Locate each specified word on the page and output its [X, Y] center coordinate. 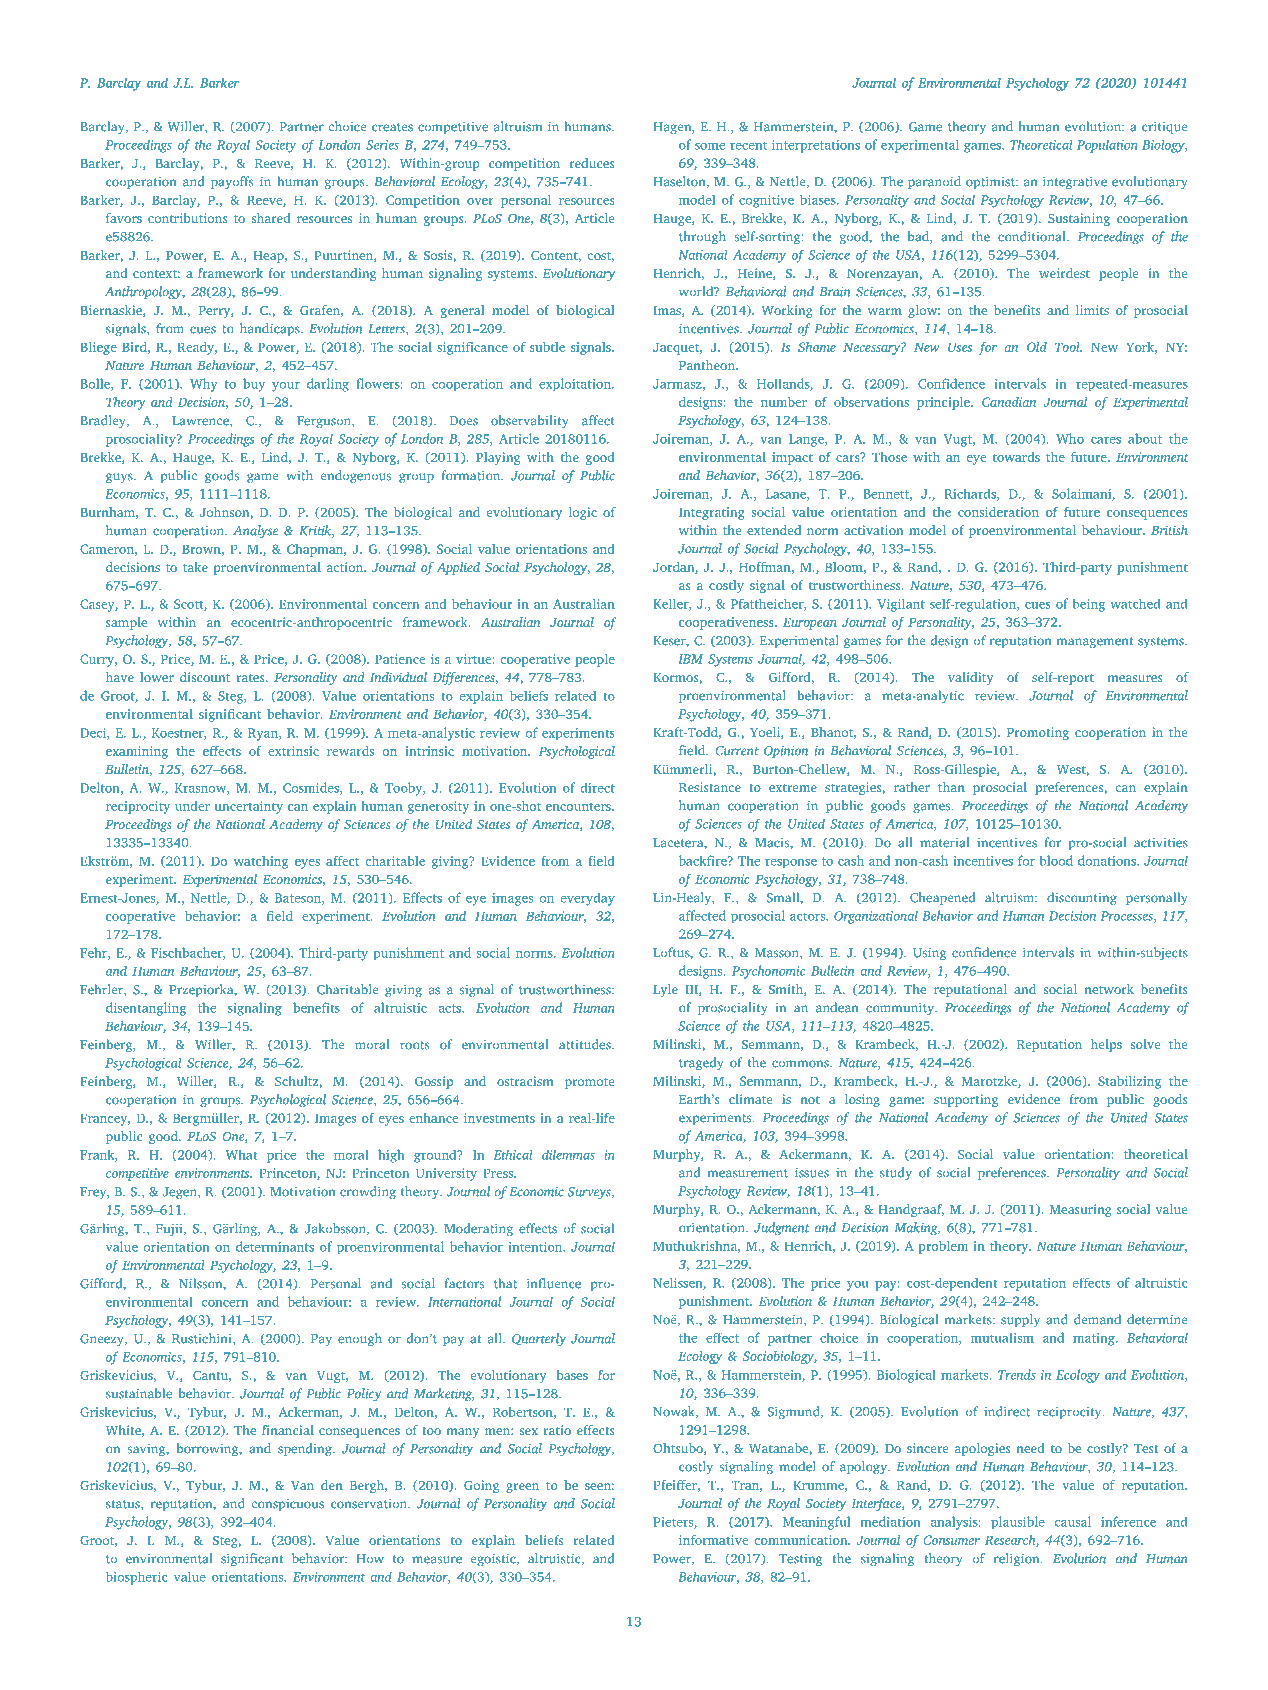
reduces [592, 163]
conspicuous [288, 1505]
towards [1016, 457]
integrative [1075, 183]
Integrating [712, 513]
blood [1056, 860]
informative [713, 1540]
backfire [704, 860]
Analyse [255, 531]
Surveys [590, 1193]
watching [261, 862]
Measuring [1080, 1210]
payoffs [232, 182]
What [241, 1155]
